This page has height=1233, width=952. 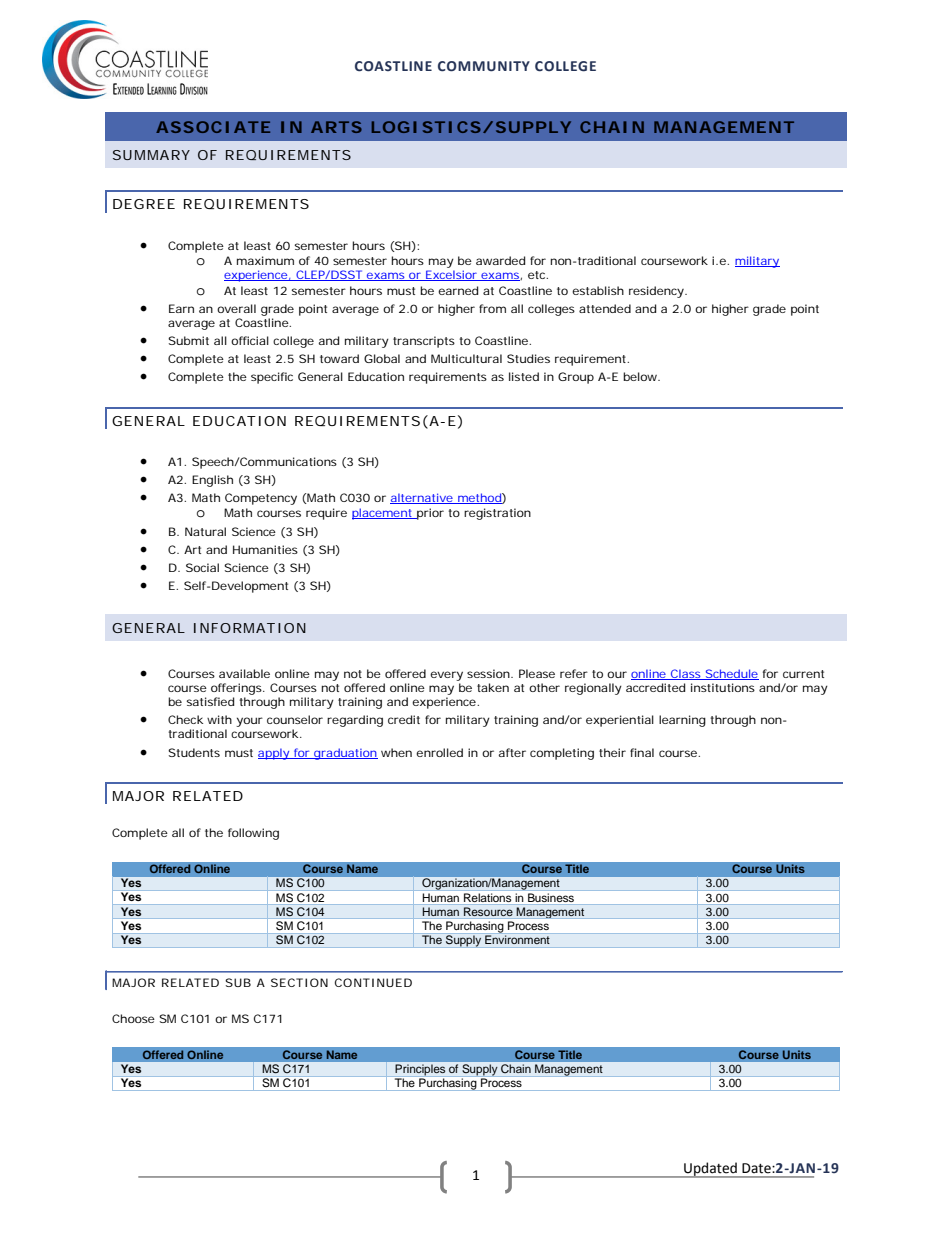 I want to click on ASSOCIATE, so click(x=213, y=127).
